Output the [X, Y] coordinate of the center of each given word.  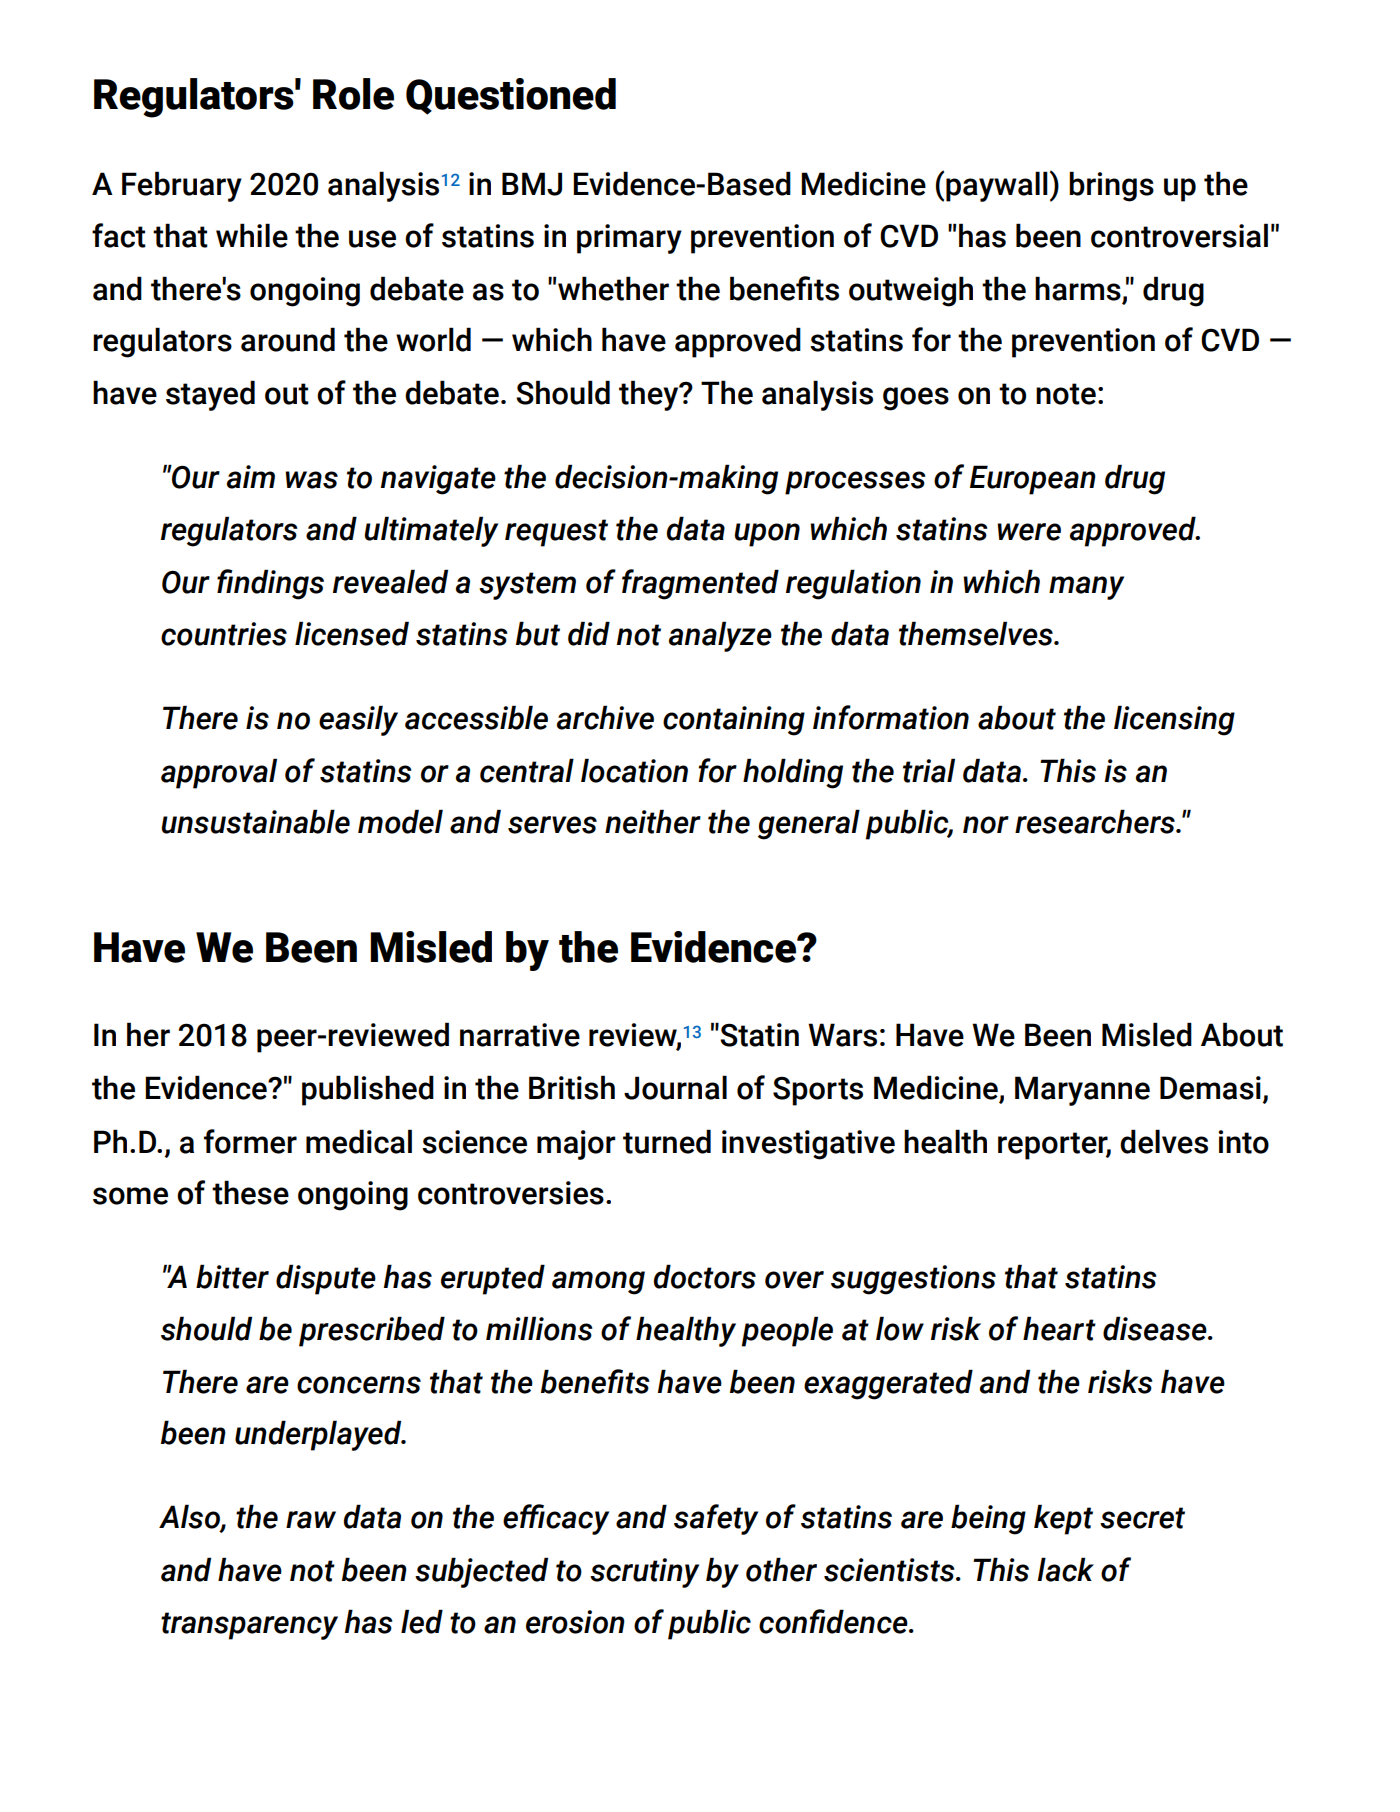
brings [1111, 186]
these [250, 1192]
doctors [705, 1276]
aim [251, 477]
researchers [1096, 821]
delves [1164, 1141]
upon [767, 535]
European [1033, 480]
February [182, 186]
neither [653, 821]
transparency [249, 1626]
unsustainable [255, 821]
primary [629, 239]
